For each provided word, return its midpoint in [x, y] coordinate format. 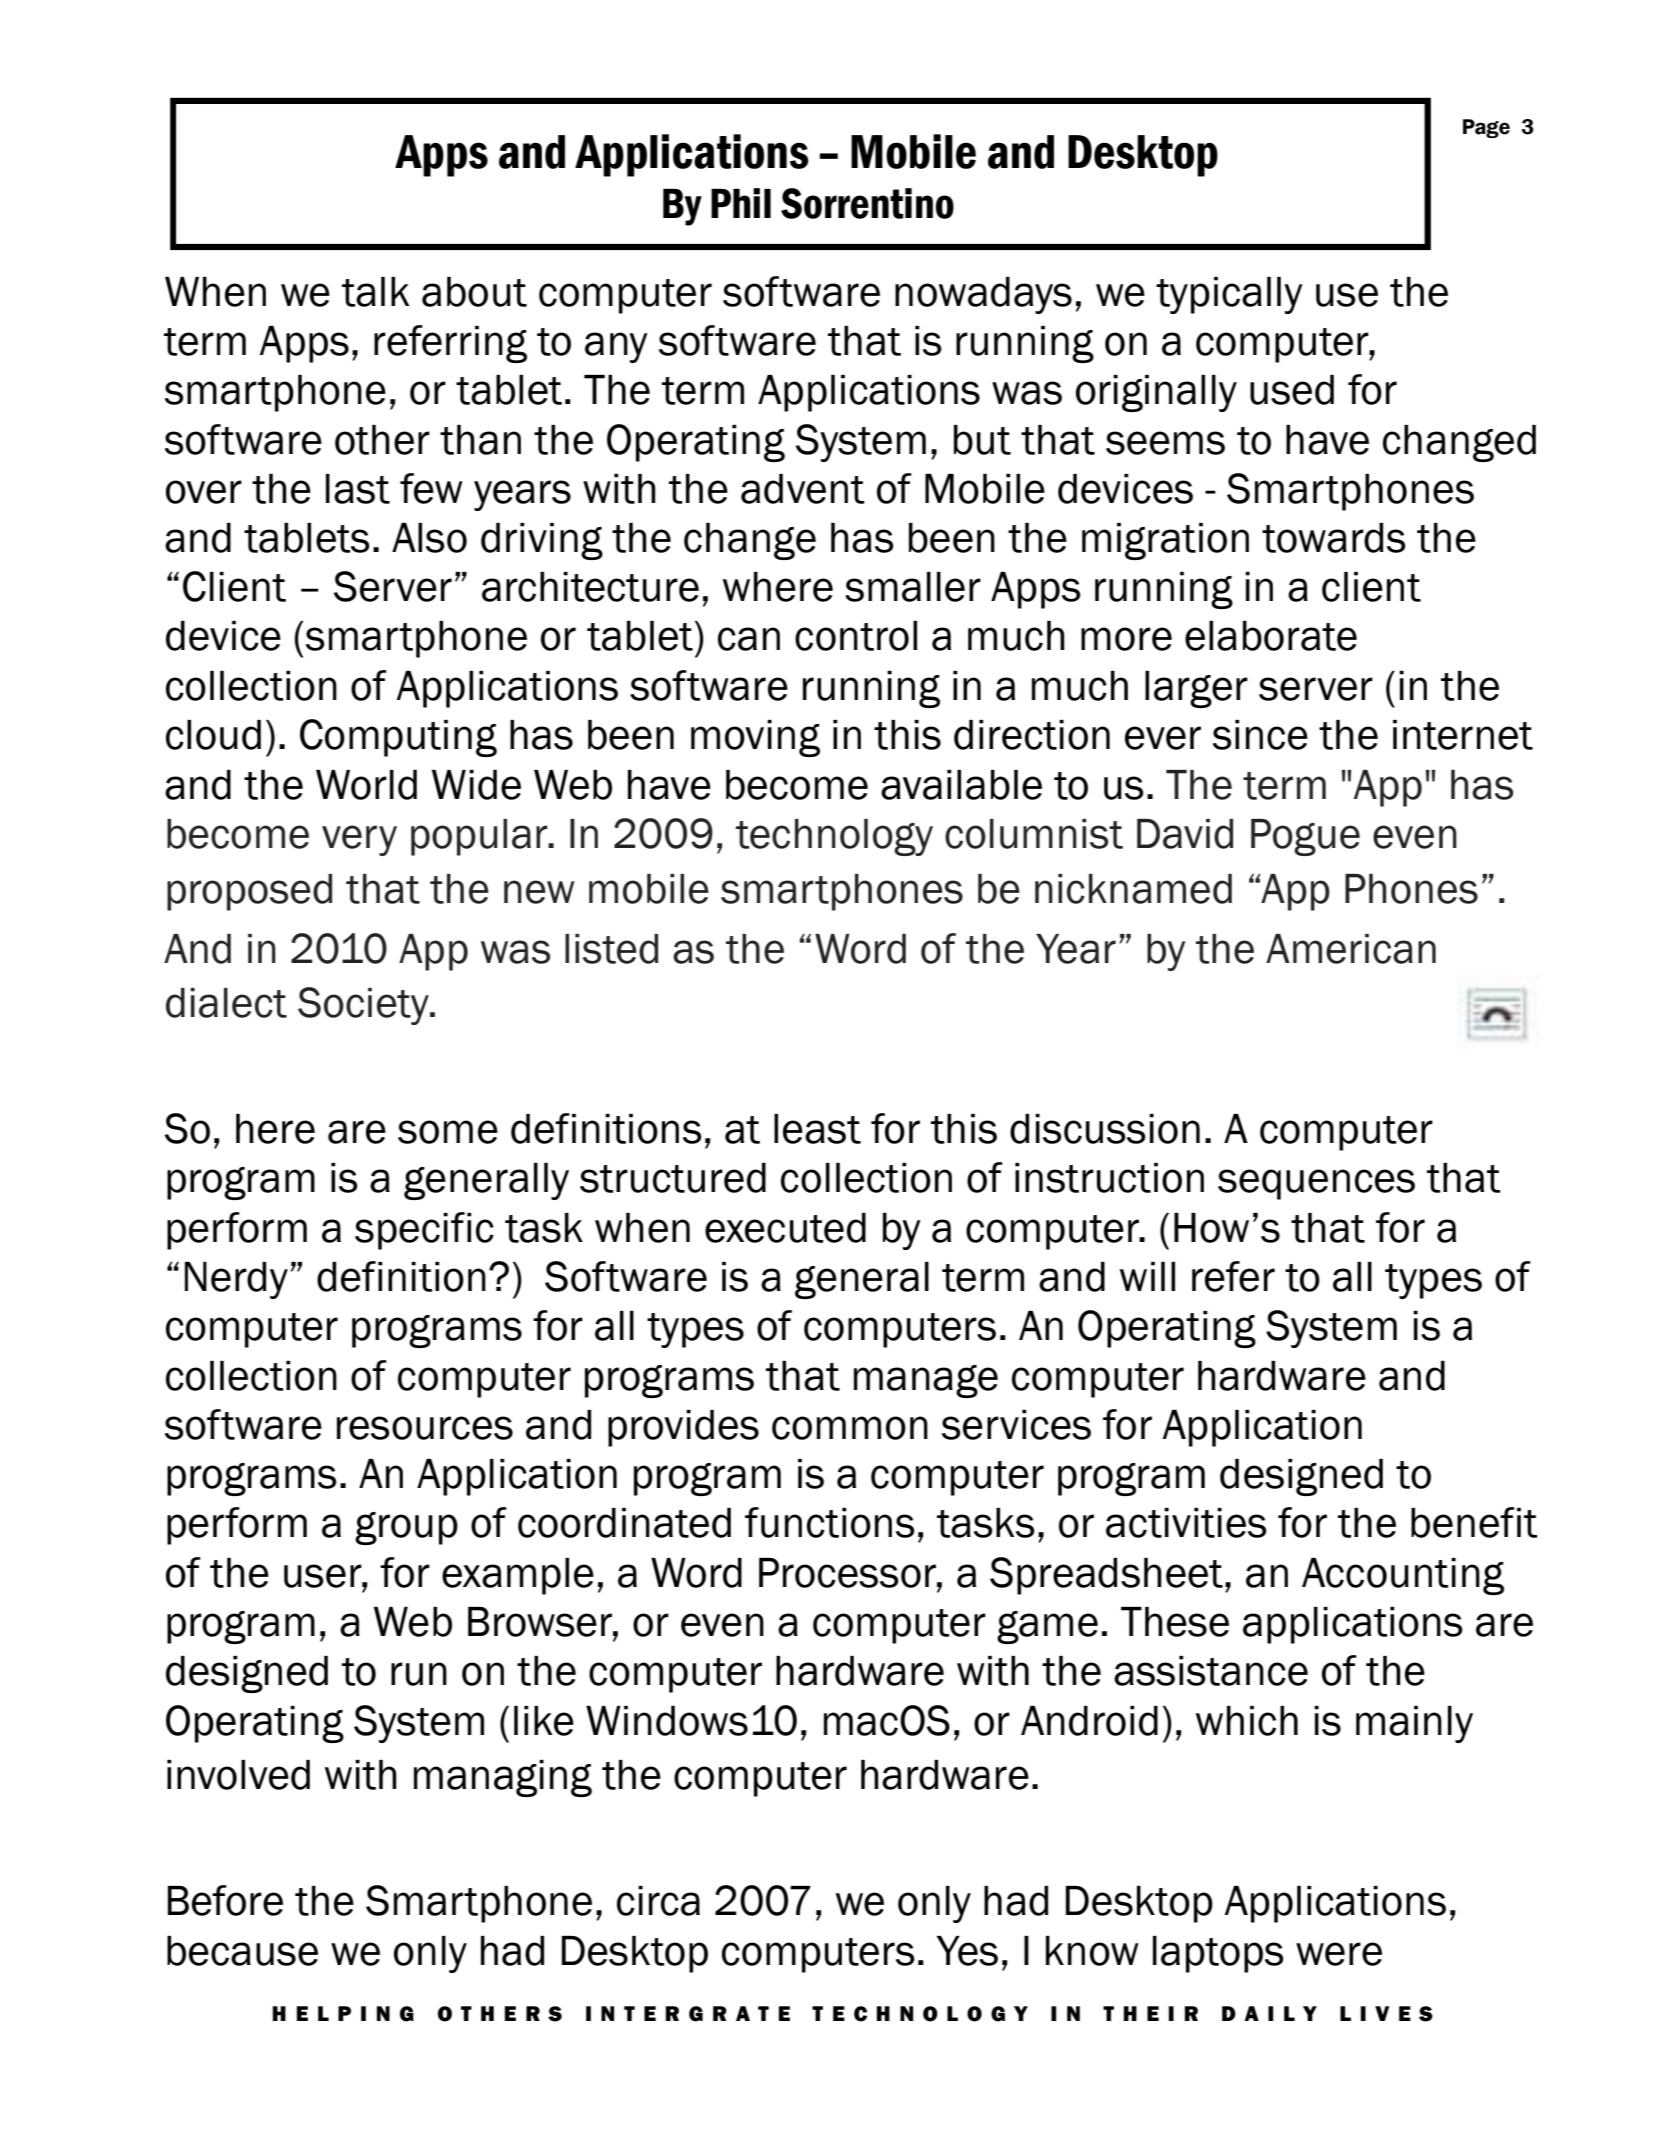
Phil [741, 203]
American [1351, 949]
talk [376, 292]
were [1339, 1954]
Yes [967, 1951]
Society [364, 1006]
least [817, 1129]
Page [1486, 128]
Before [225, 1900]
